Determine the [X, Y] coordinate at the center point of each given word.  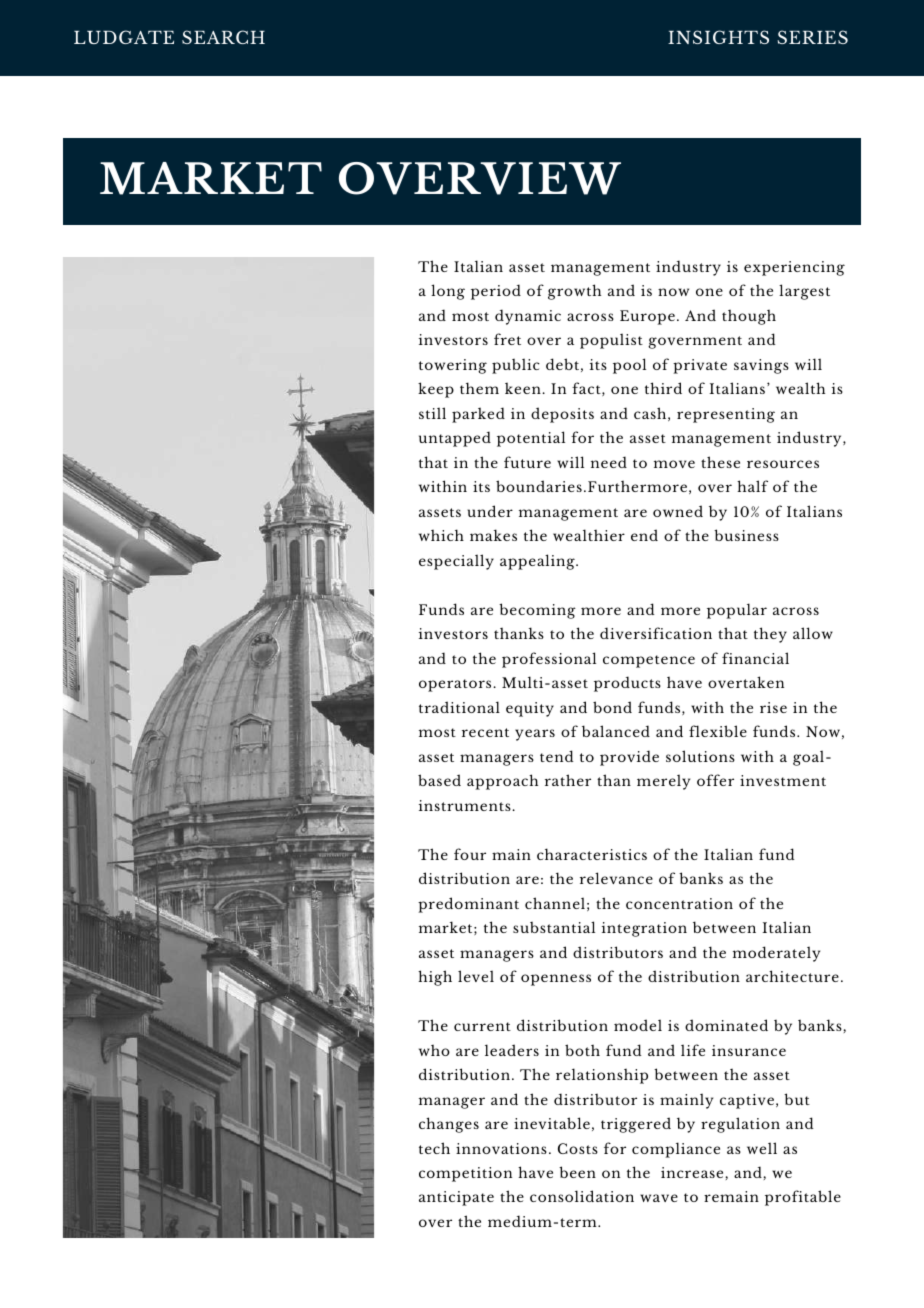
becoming [537, 611]
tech [434, 1148]
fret [507, 339]
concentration [679, 903]
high [435, 978]
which [441, 535]
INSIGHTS [718, 37]
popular [737, 611]
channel [555, 903]
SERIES [812, 37]
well [762, 1148]
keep [436, 390]
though [749, 317]
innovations [501, 1148]
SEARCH [223, 37]
